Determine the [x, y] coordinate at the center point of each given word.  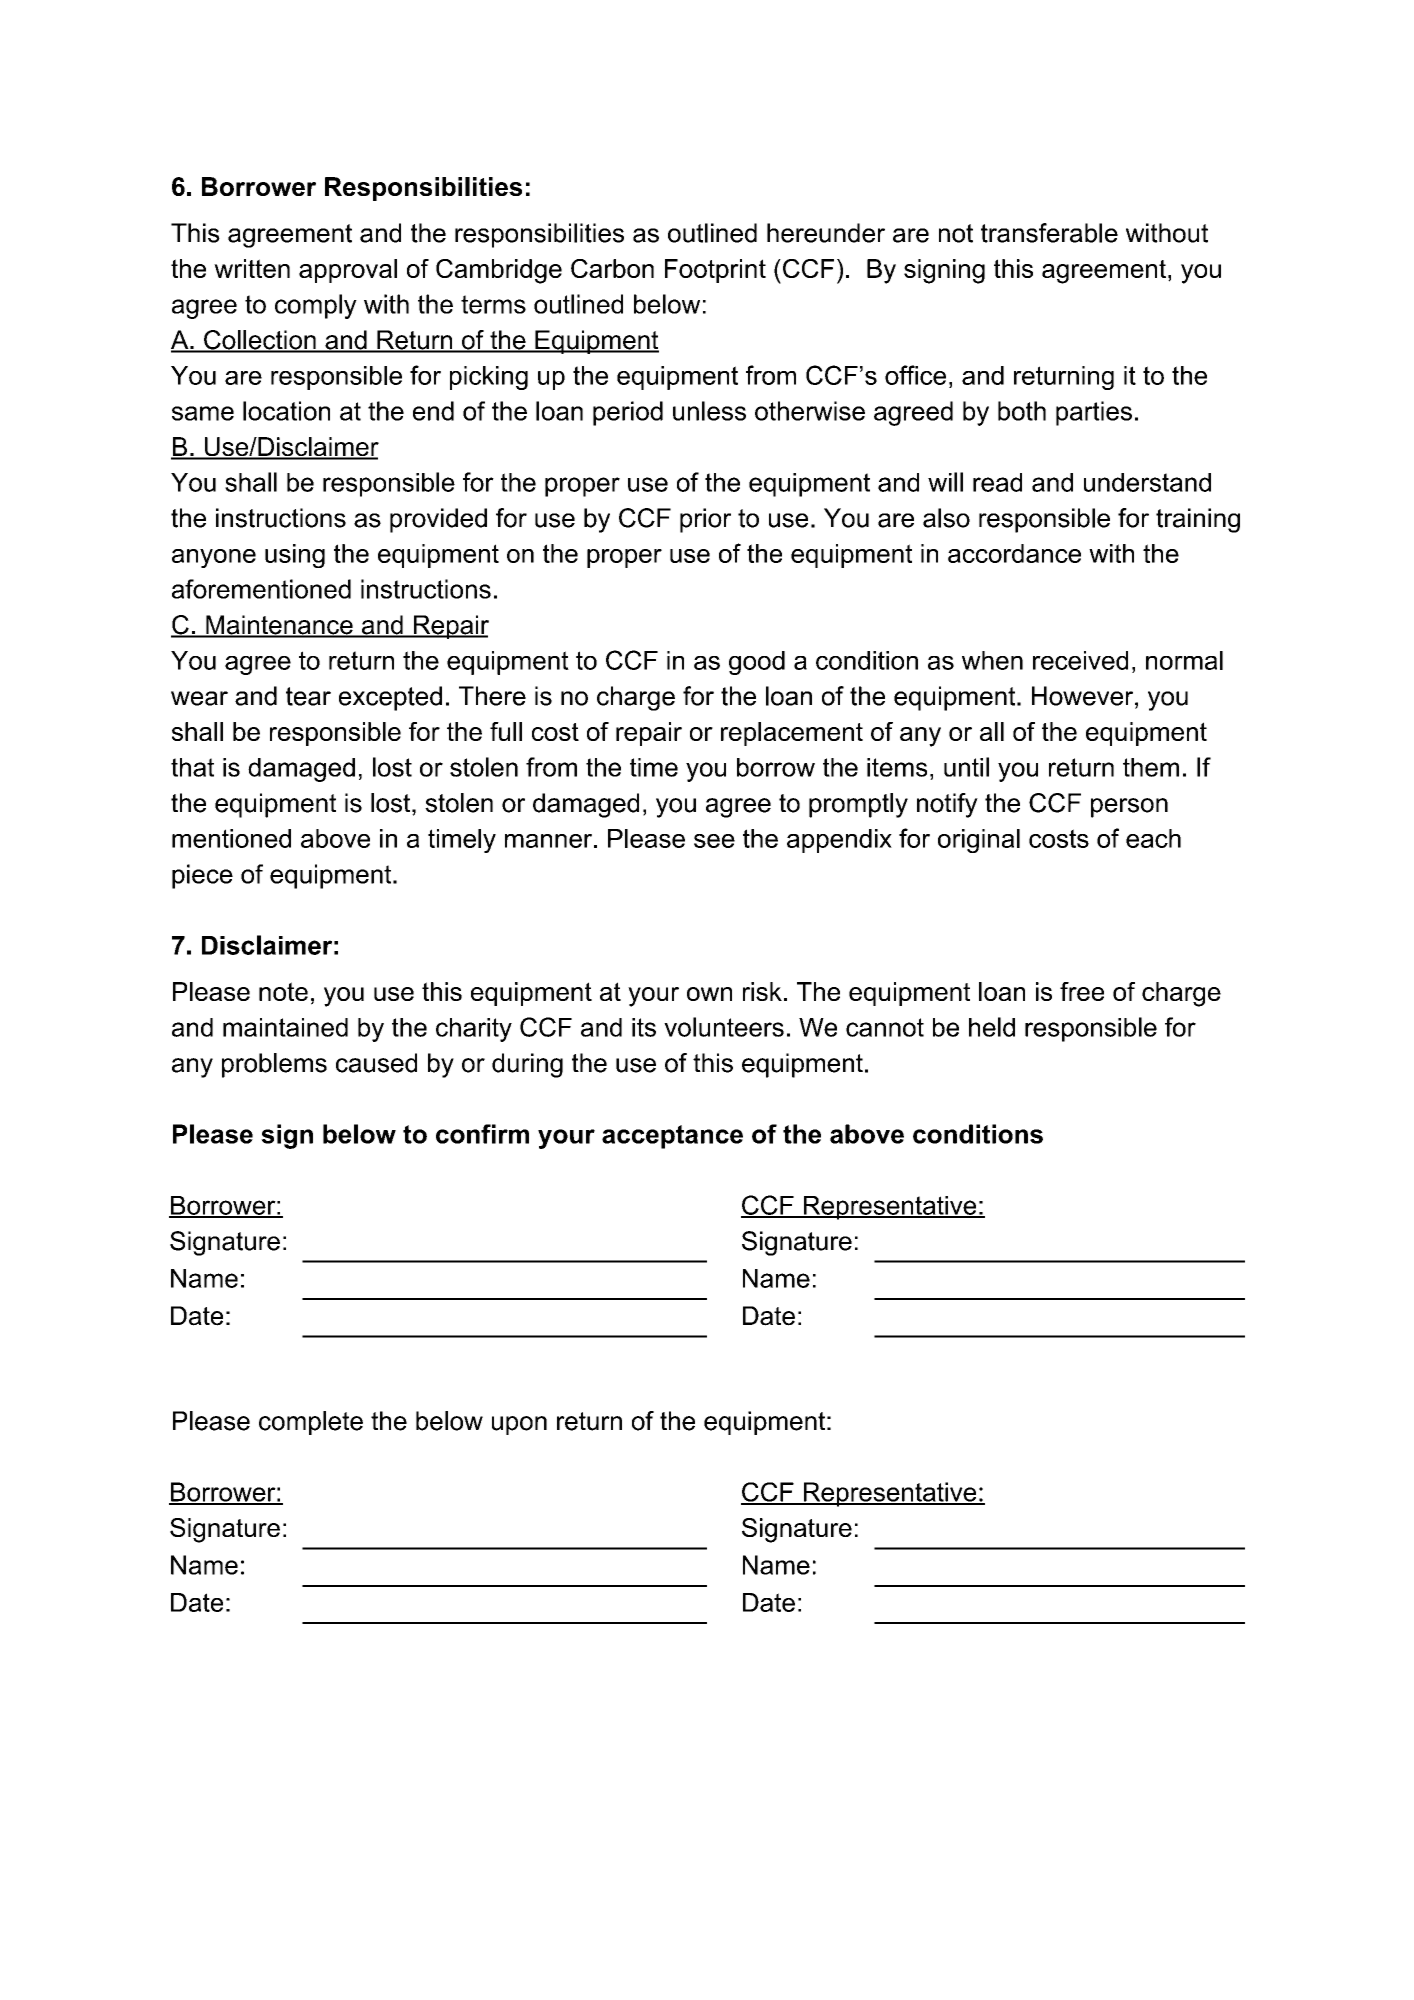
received [1080, 660]
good [757, 663]
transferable [1049, 233]
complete [311, 1423]
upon [519, 1425]
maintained [285, 1027]
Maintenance [279, 626]
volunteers [724, 1027]
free [1082, 991]
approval [348, 271]
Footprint [715, 271]
